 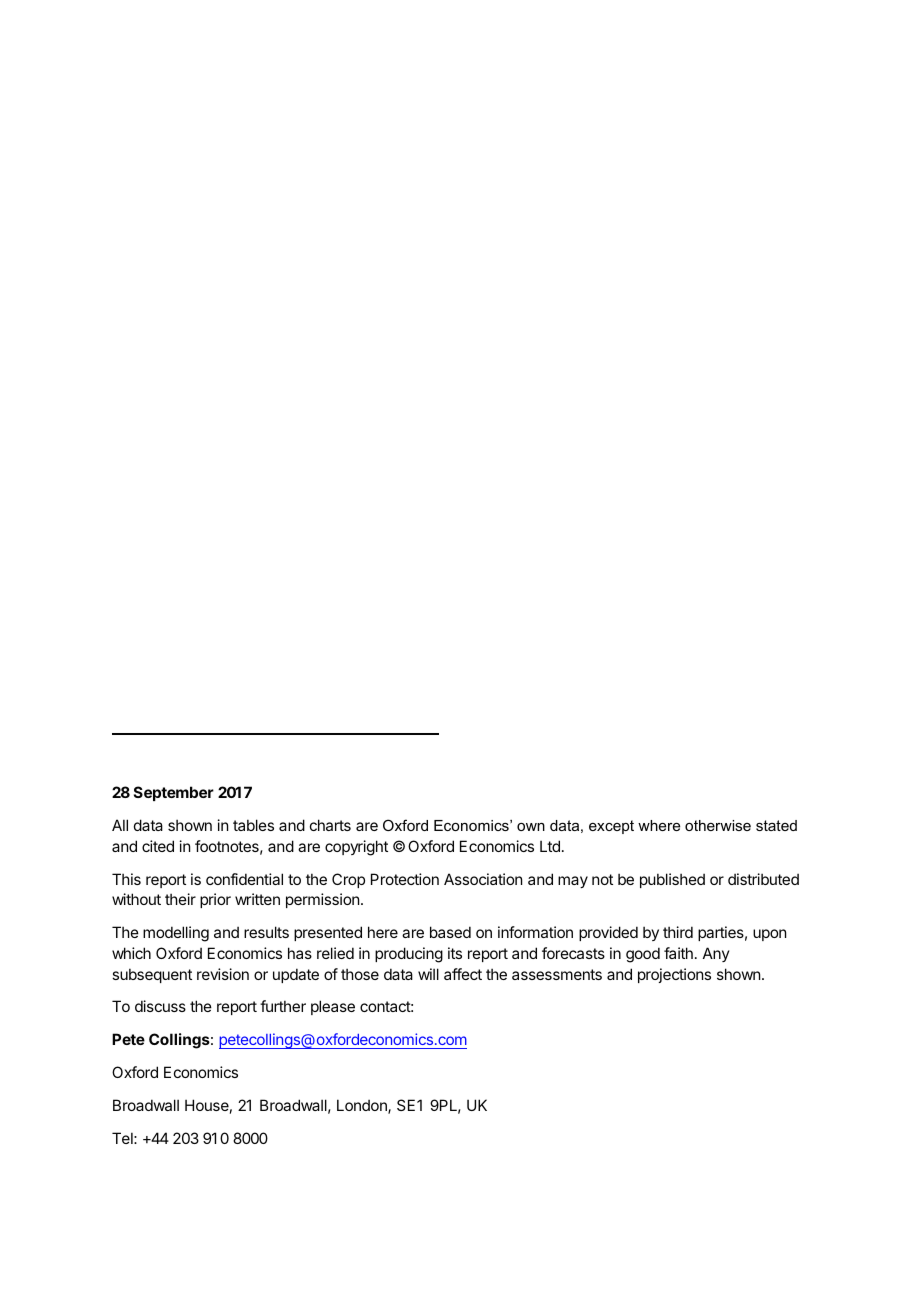 I want to click on charts, so click(x=330, y=825).
